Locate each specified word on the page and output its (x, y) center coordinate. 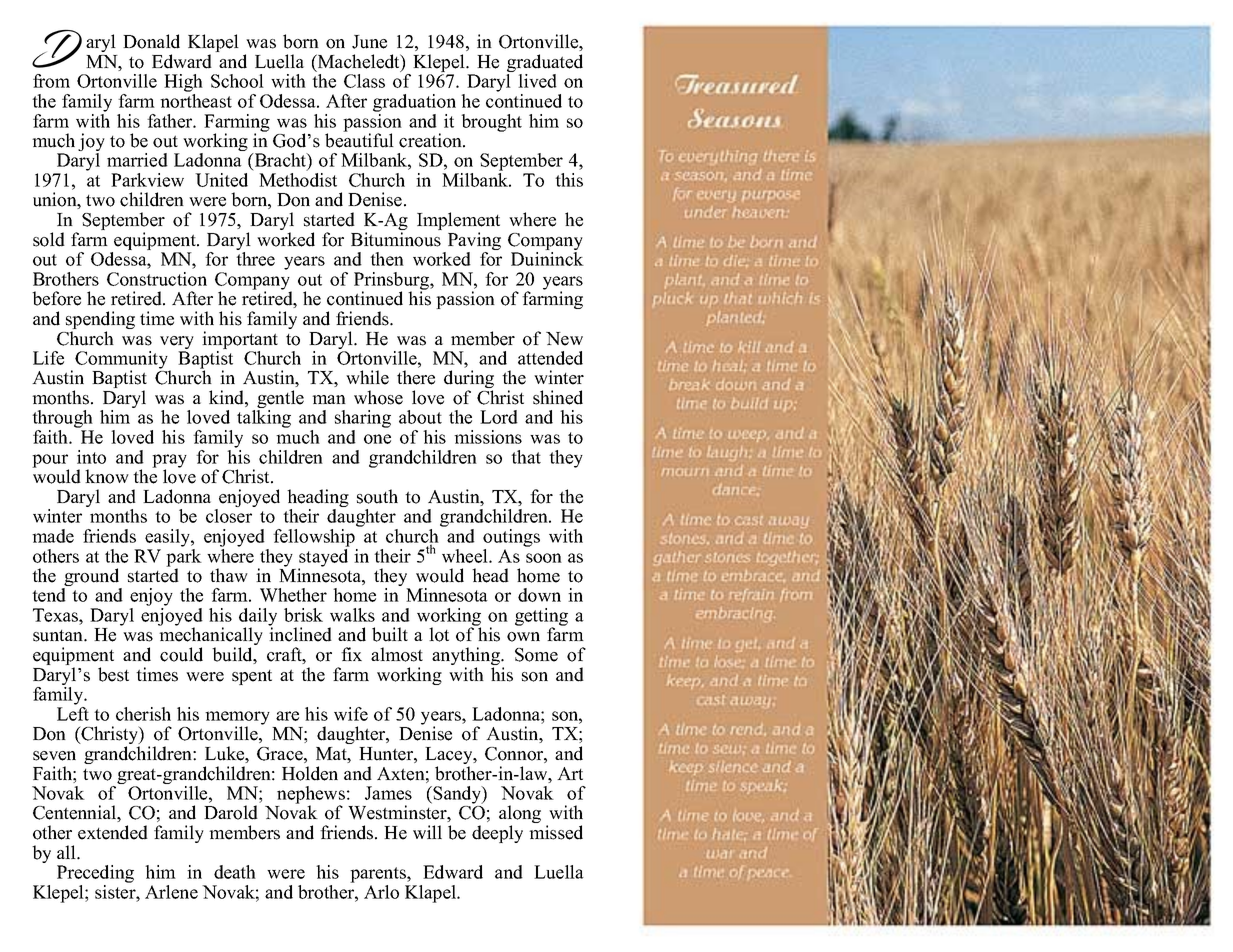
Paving (473, 242)
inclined (300, 633)
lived (537, 81)
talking (264, 419)
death (235, 872)
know (107, 476)
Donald (151, 41)
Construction (157, 279)
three (255, 259)
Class (364, 81)
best (113, 674)
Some (536, 655)
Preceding (95, 874)
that (526, 457)
